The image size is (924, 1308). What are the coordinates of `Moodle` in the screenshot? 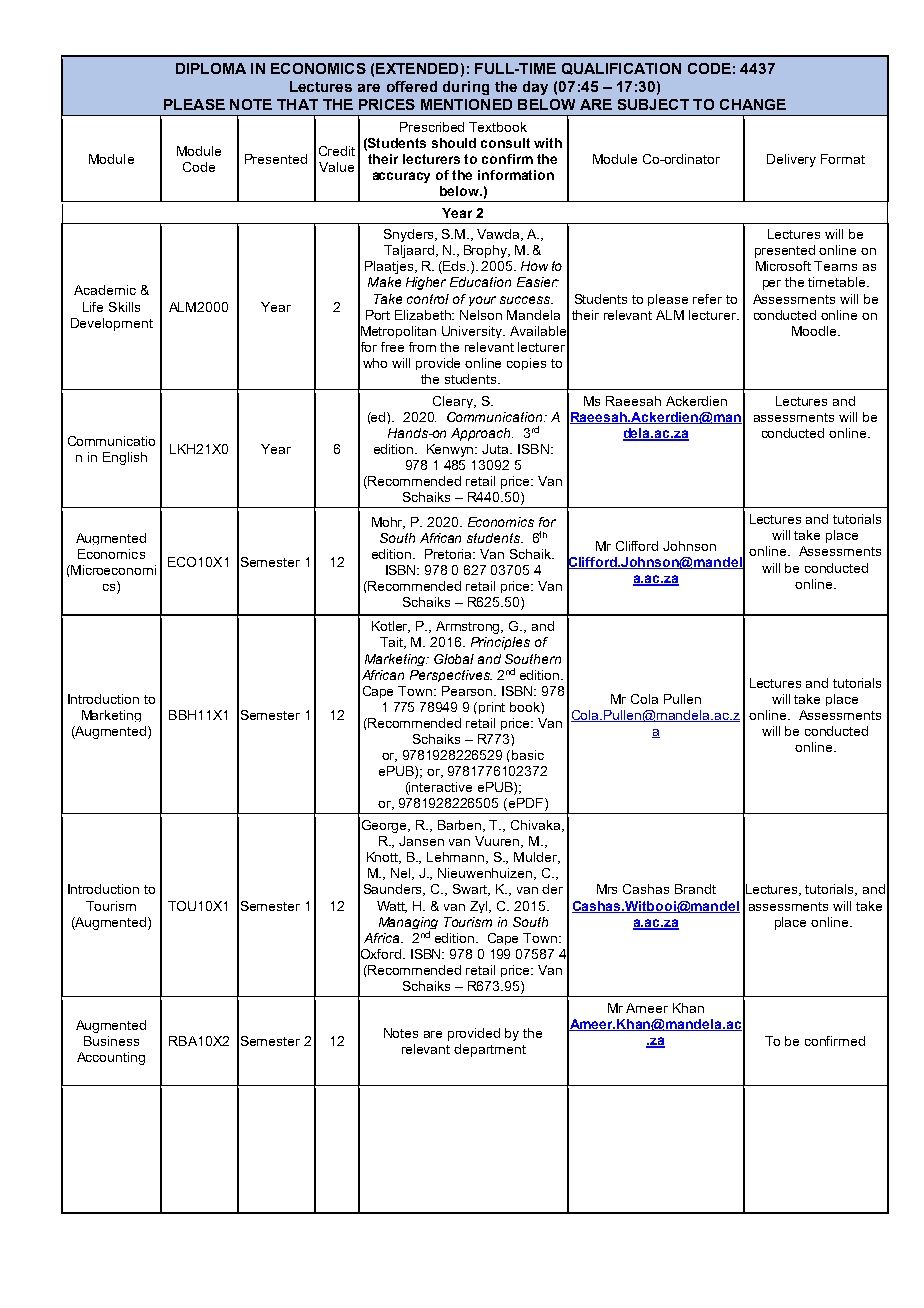 It's located at (815, 331).
